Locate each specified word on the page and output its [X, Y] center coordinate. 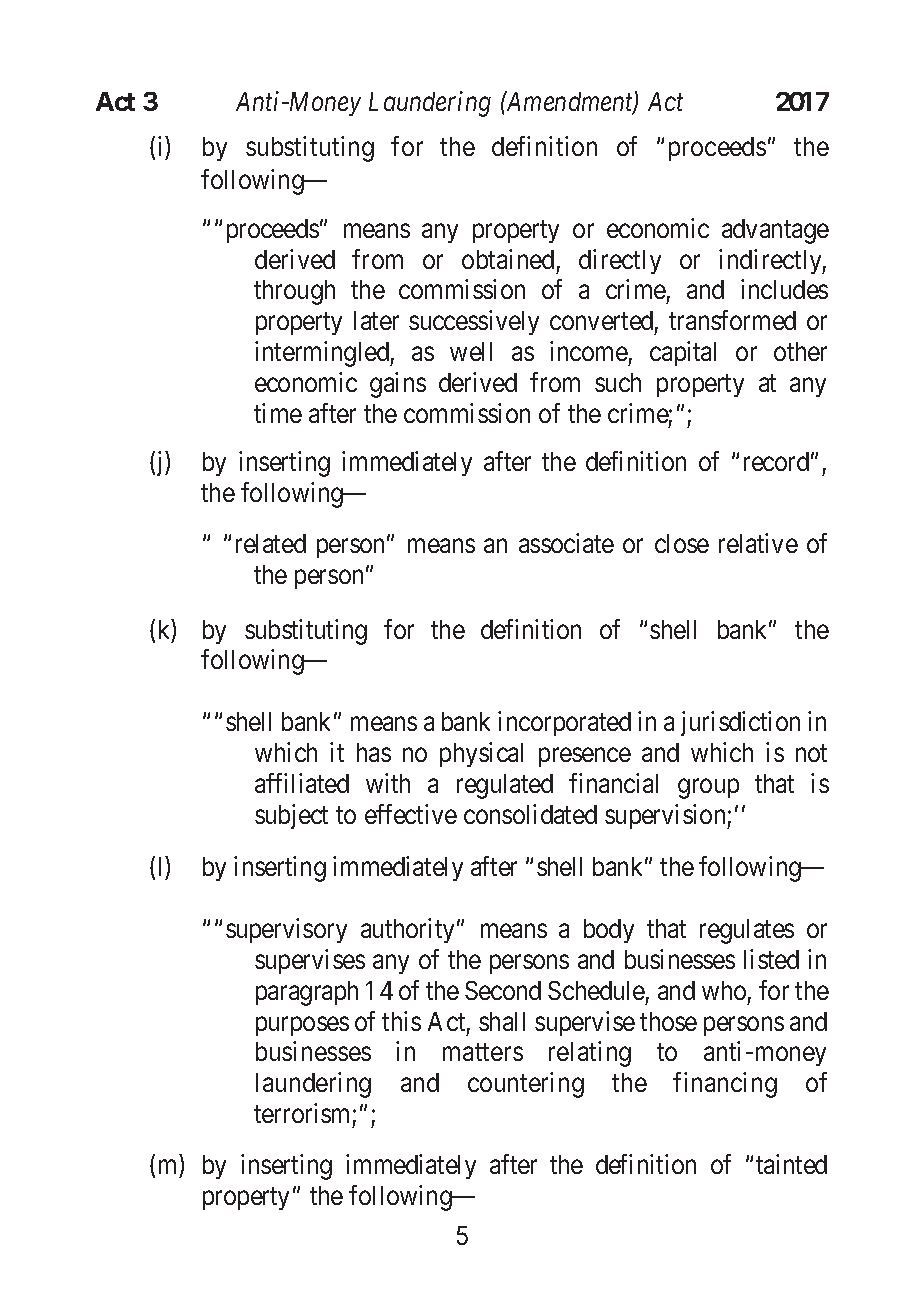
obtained [508, 259]
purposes [302, 1026]
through [294, 292]
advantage [775, 231]
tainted [791, 1164]
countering [526, 1085]
